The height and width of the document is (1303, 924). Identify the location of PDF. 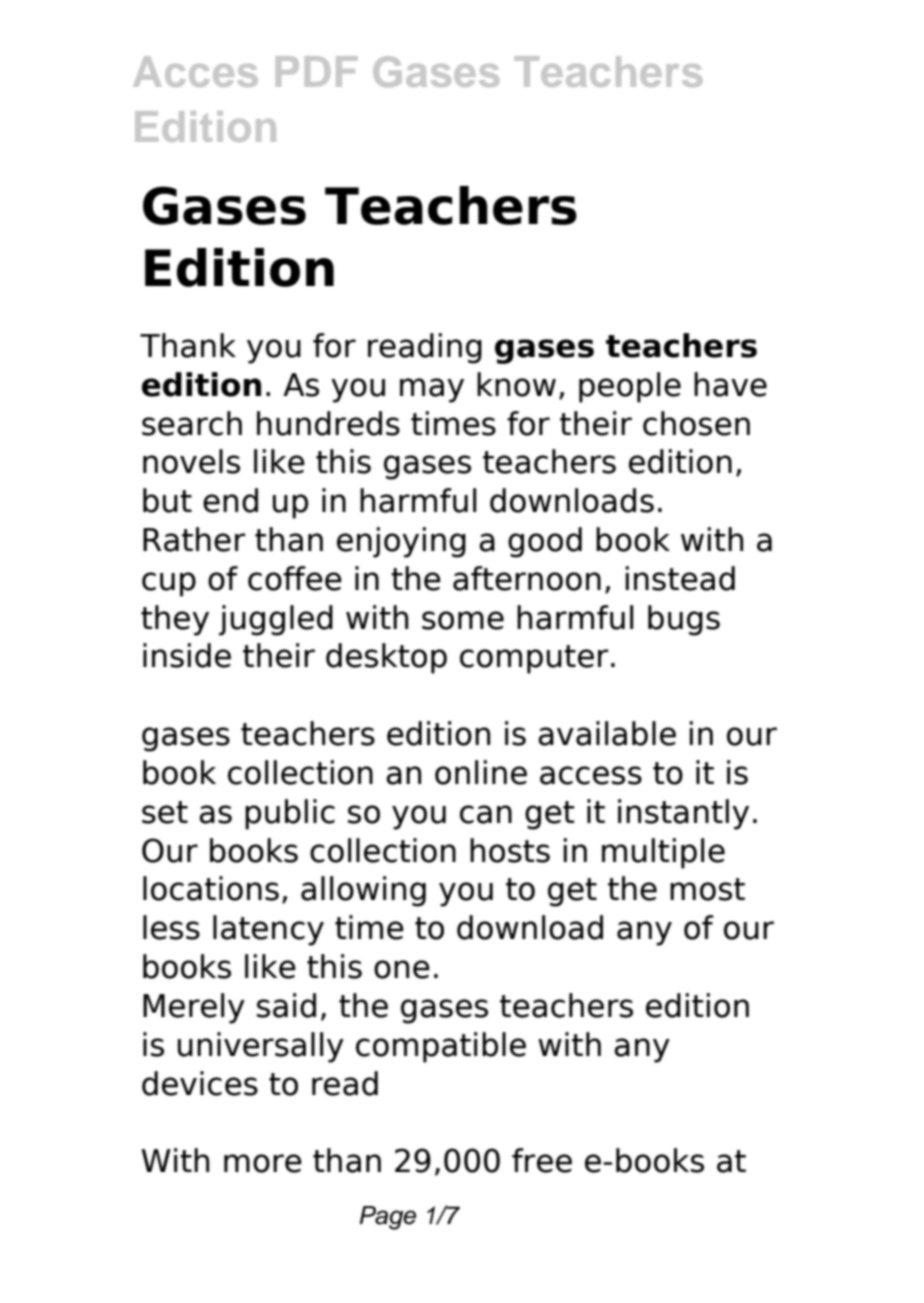
(316, 71).
